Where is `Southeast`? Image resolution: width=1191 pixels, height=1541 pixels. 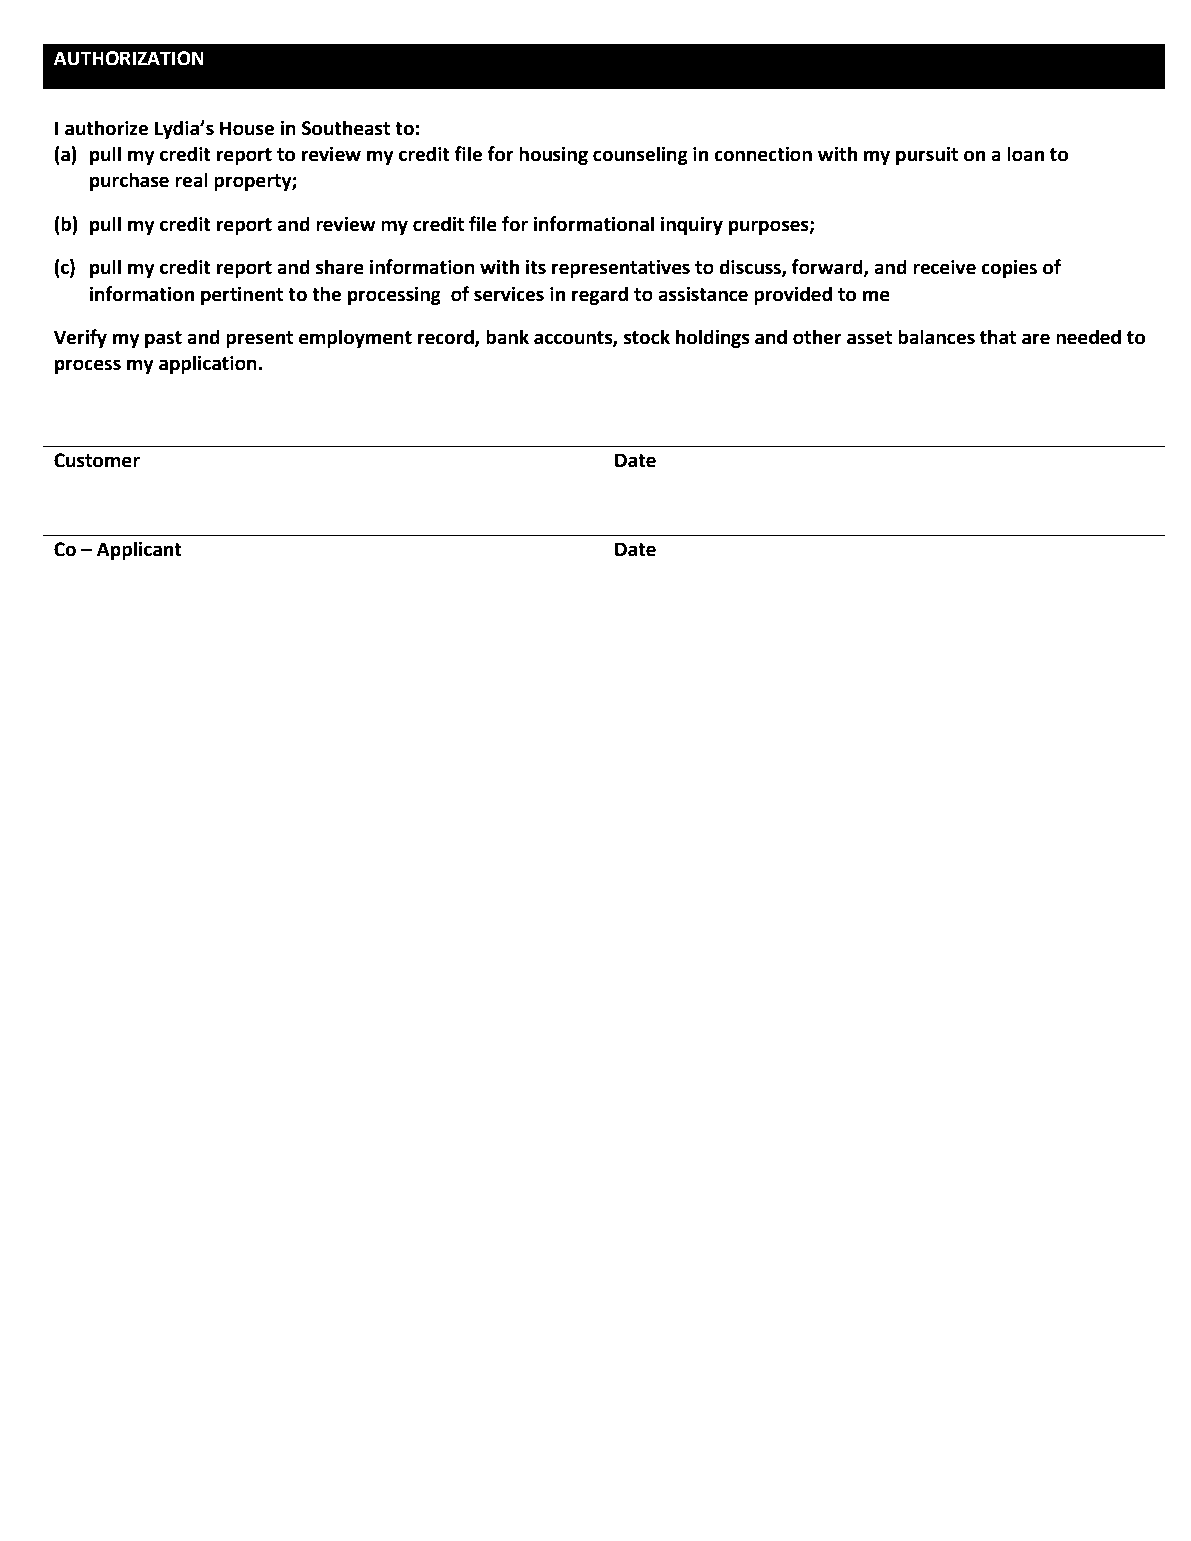
Southeast is located at coordinates (346, 128).
